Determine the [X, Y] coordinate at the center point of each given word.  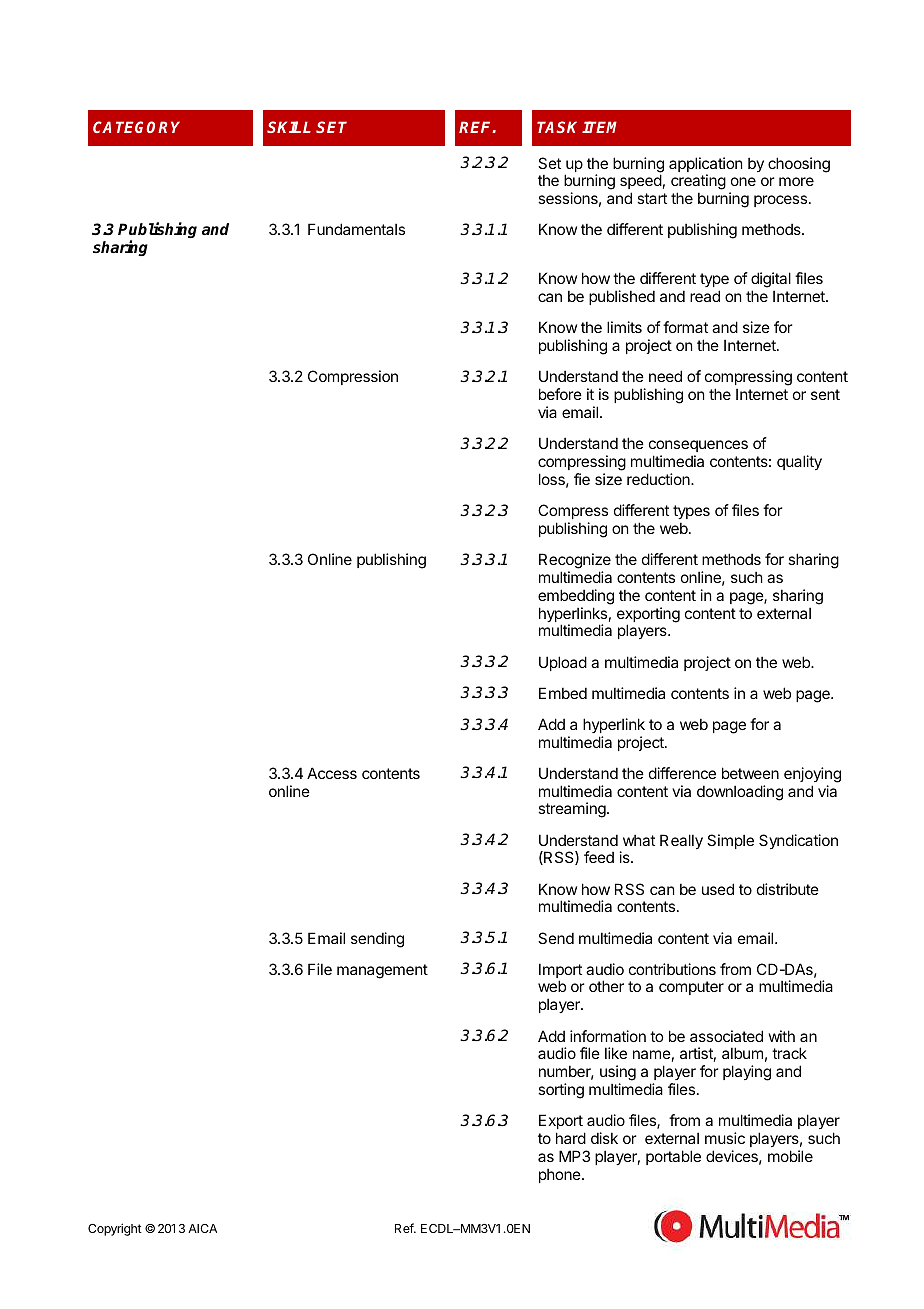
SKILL [289, 127]
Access [332, 773]
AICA [202, 1228]
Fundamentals [356, 229]
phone [561, 1175]
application [705, 166]
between [750, 773]
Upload [563, 663]
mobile [790, 1156]
